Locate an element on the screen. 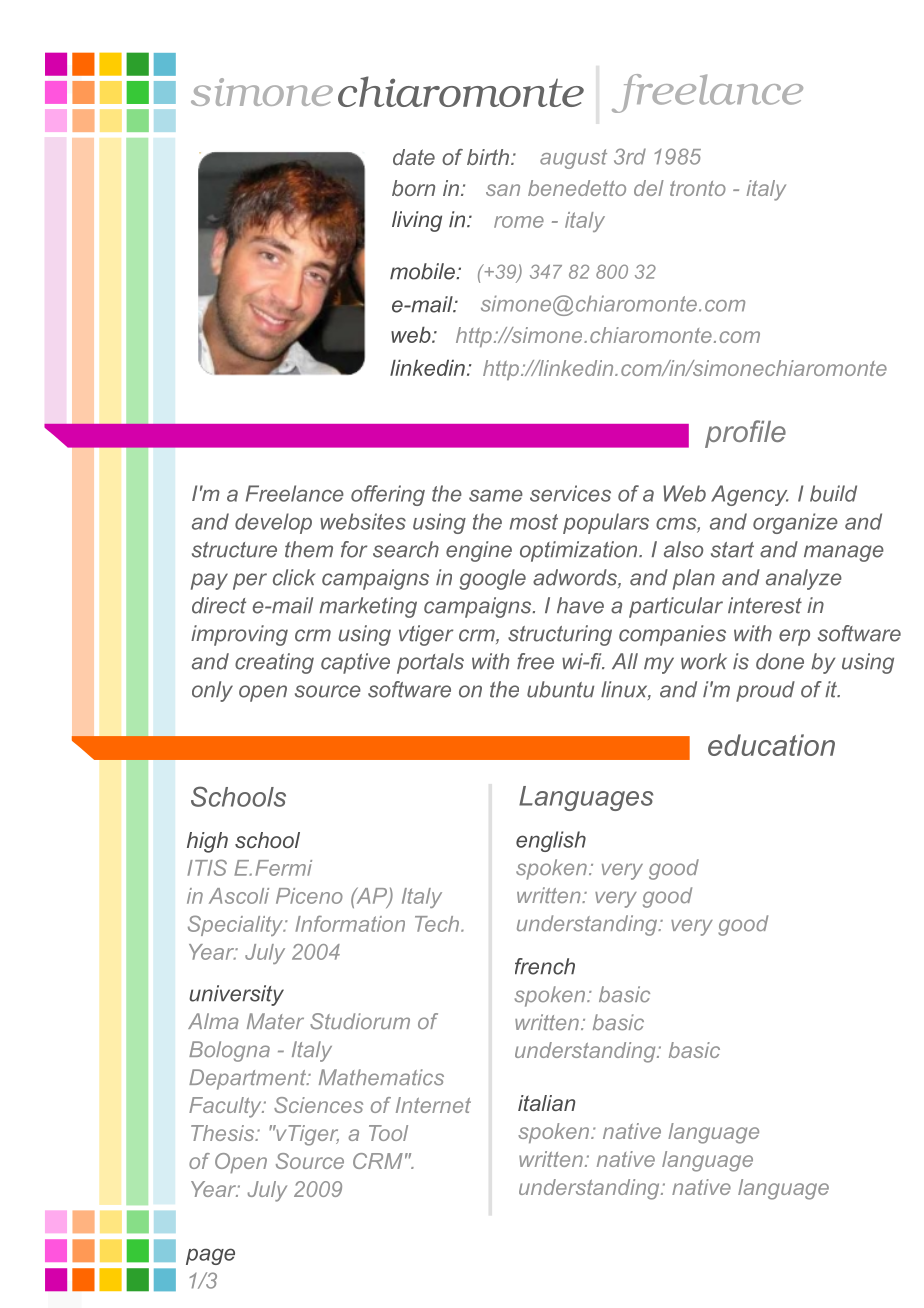  develop is located at coordinates (273, 523).
